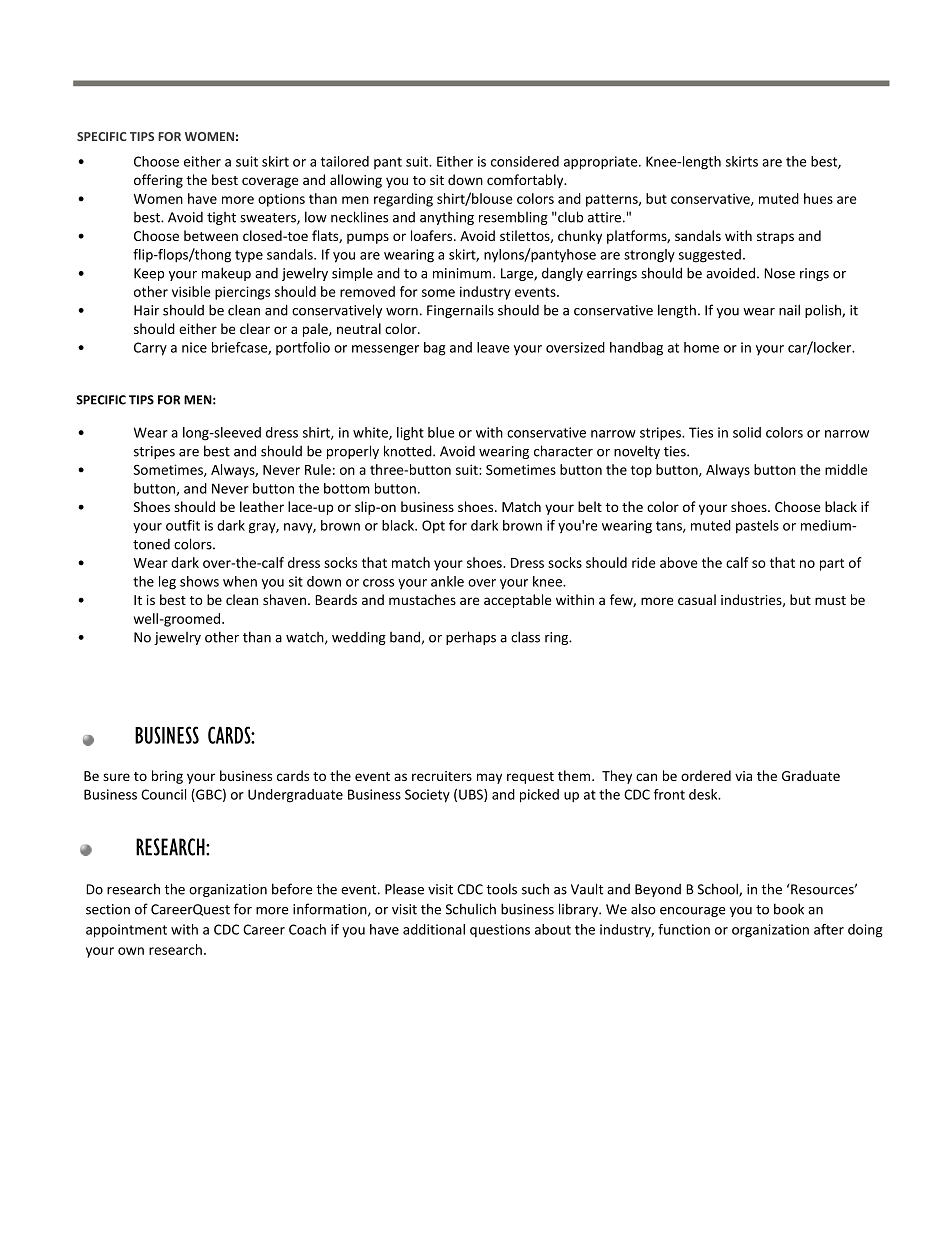  Describe the element at coordinates (126, 931) in the screenshot. I see `appointment` at that location.
